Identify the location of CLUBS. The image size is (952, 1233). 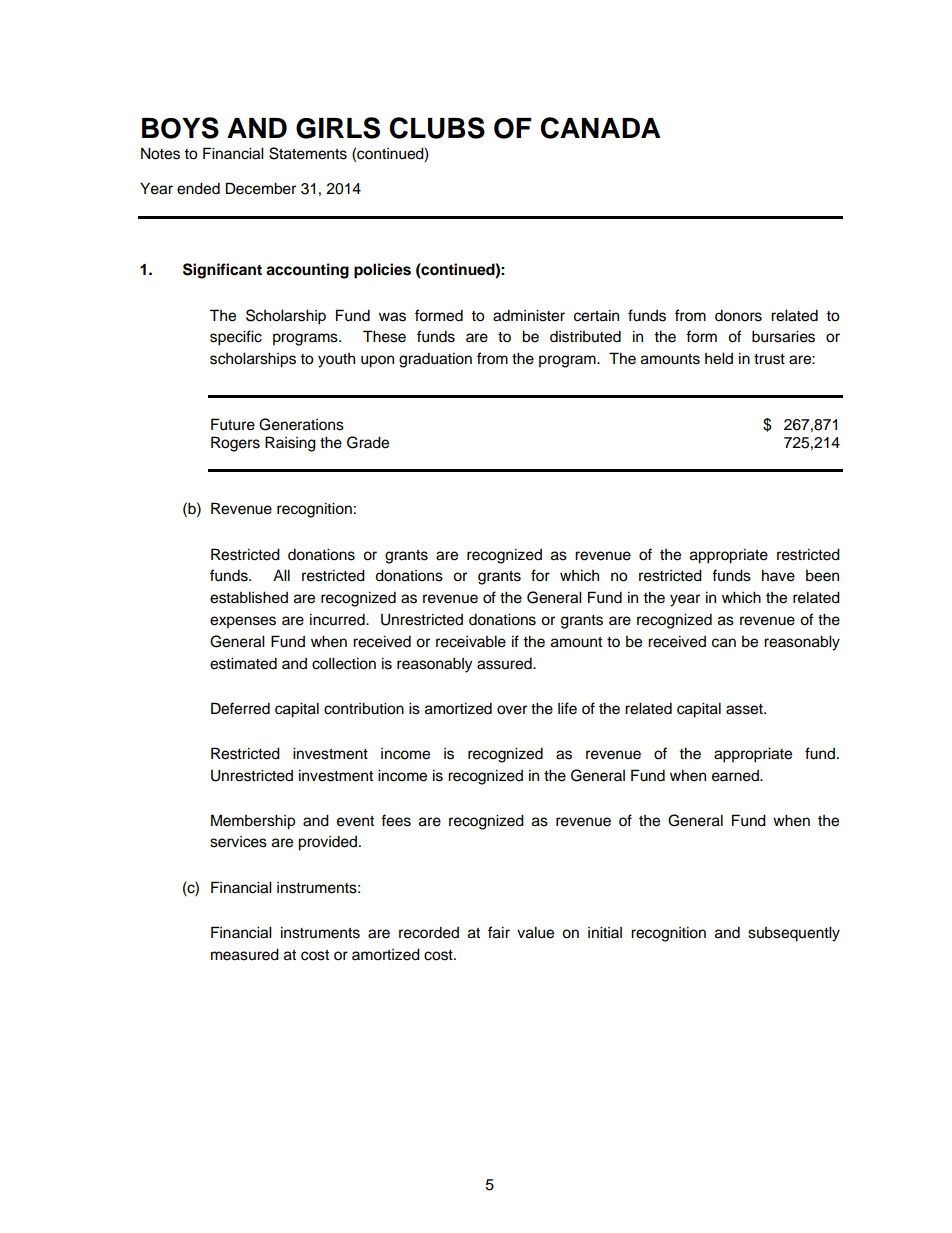
(437, 128).
